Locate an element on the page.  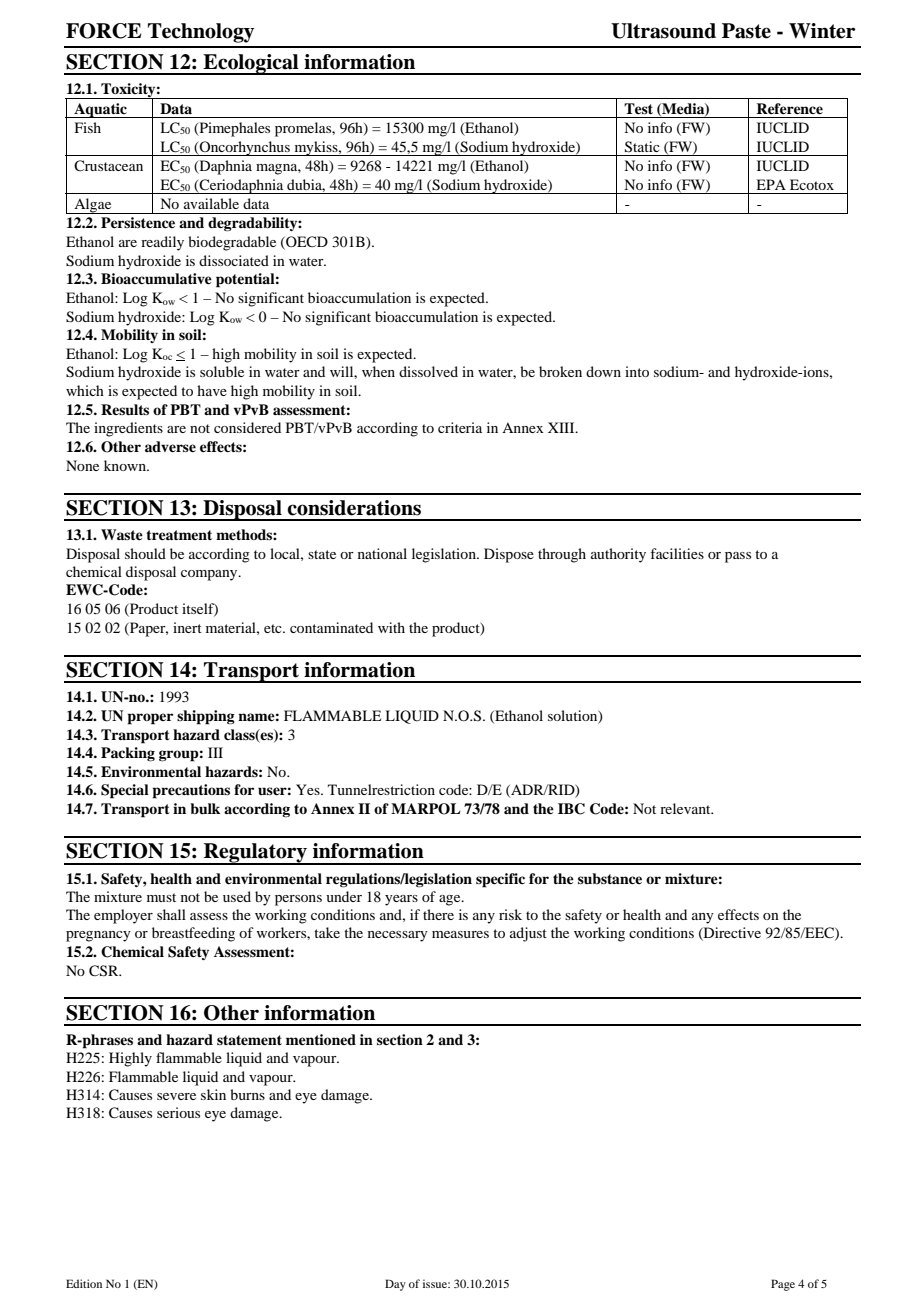
adverse is located at coordinates (170, 446).
